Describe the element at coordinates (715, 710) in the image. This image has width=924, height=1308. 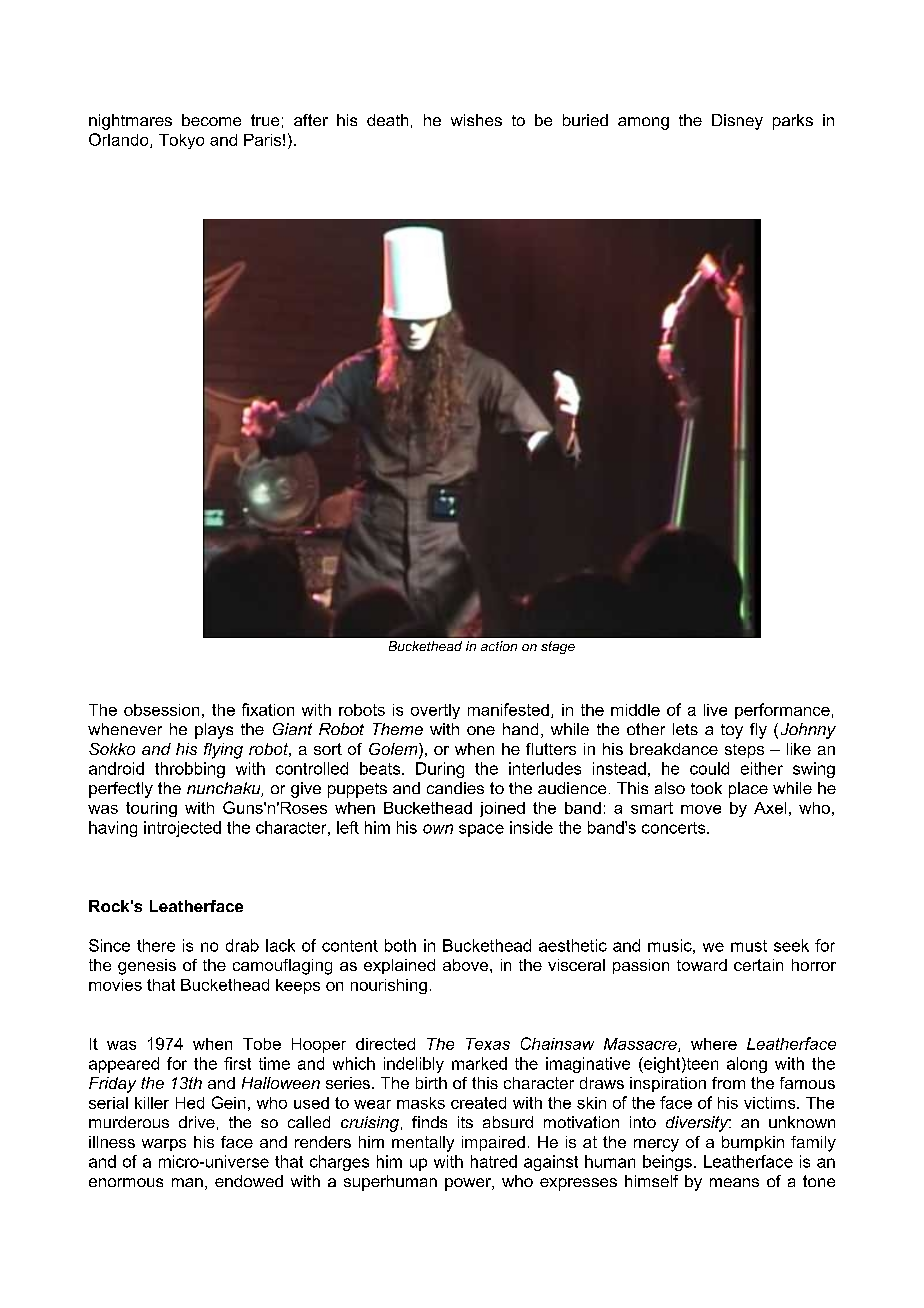
I see `live` at that location.
